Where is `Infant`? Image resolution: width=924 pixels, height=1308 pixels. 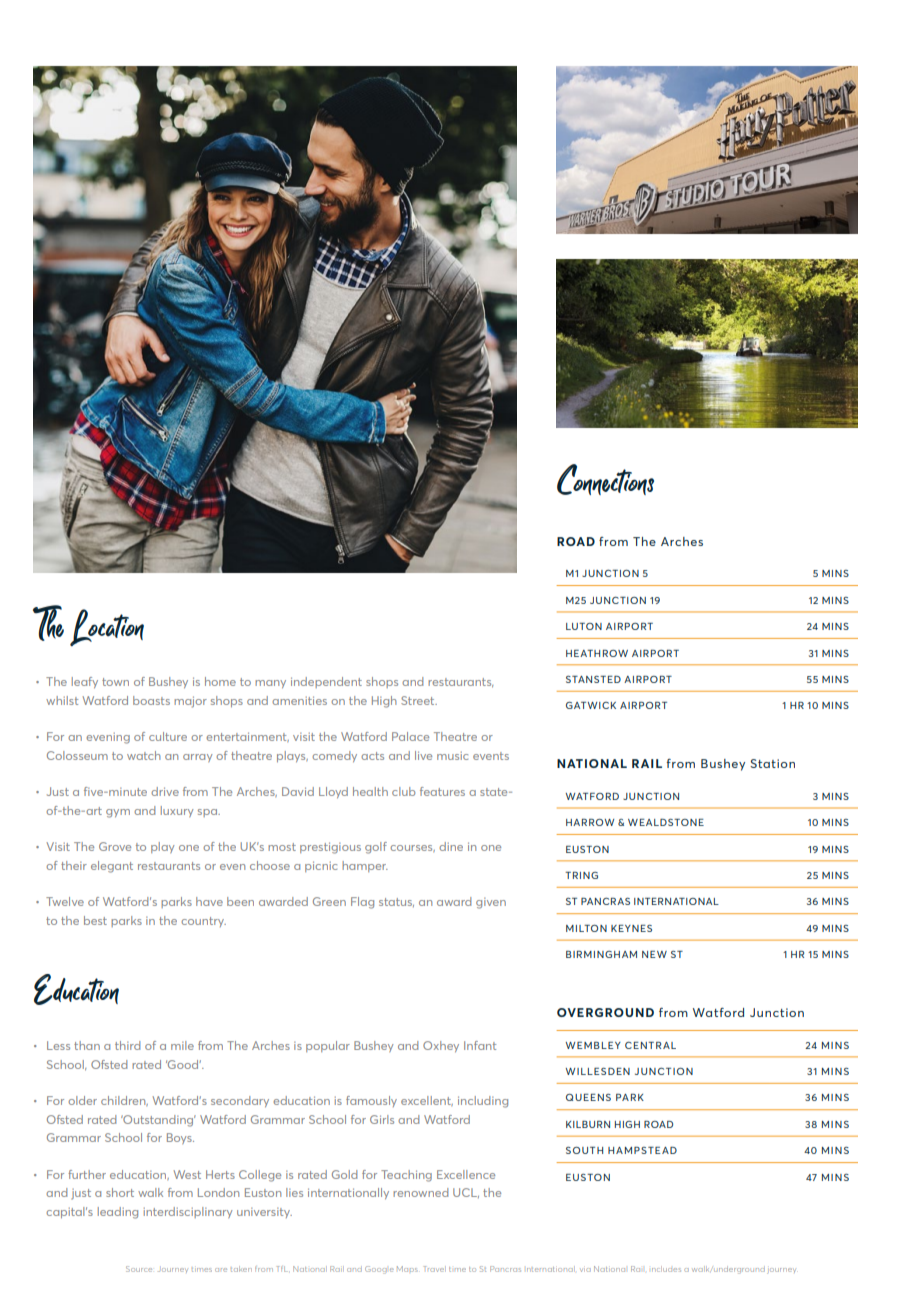
Infant is located at coordinates (480, 1045).
